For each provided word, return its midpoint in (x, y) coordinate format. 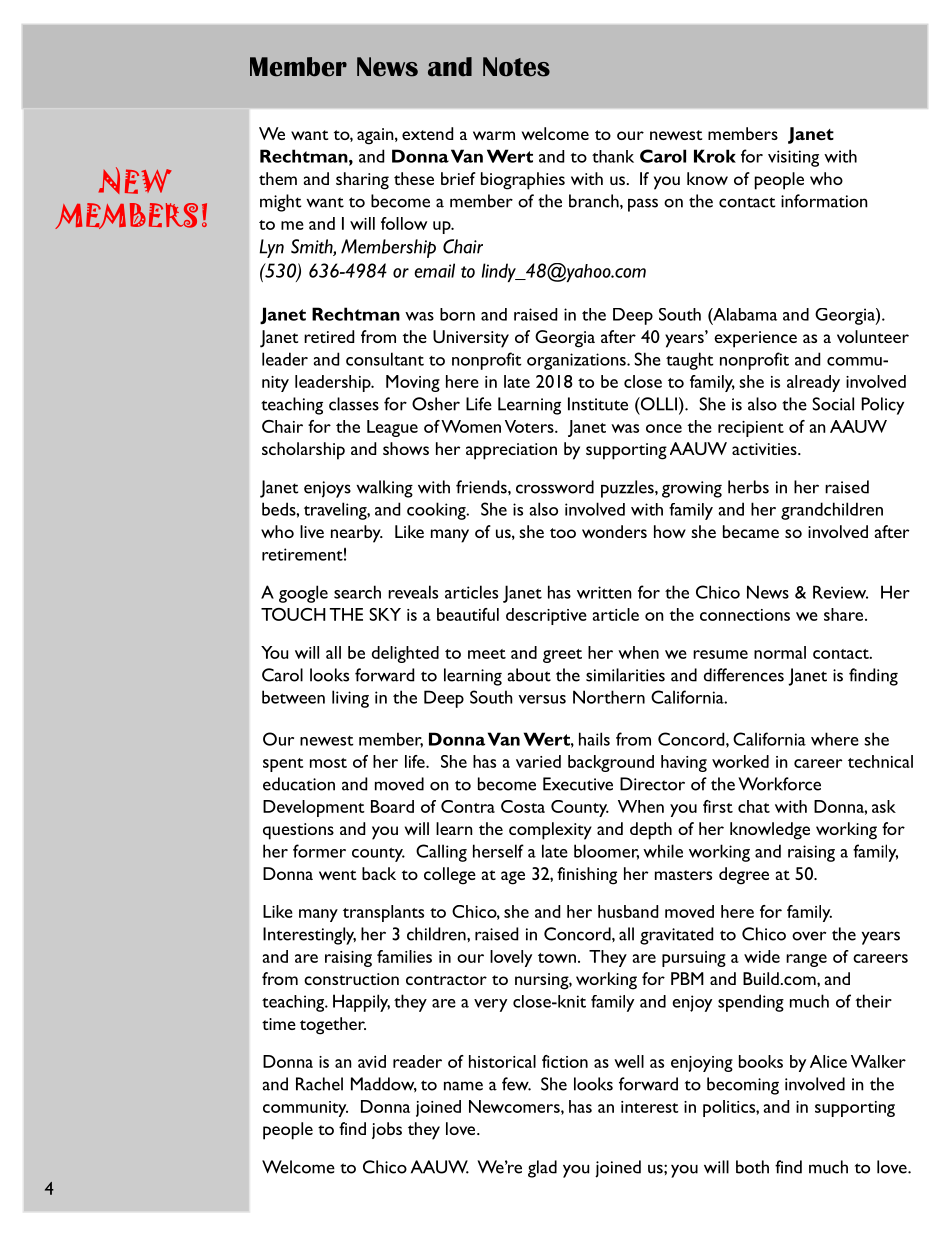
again (376, 136)
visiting (793, 158)
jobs (387, 1130)
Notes (516, 67)
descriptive (546, 616)
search (357, 592)
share (845, 614)
